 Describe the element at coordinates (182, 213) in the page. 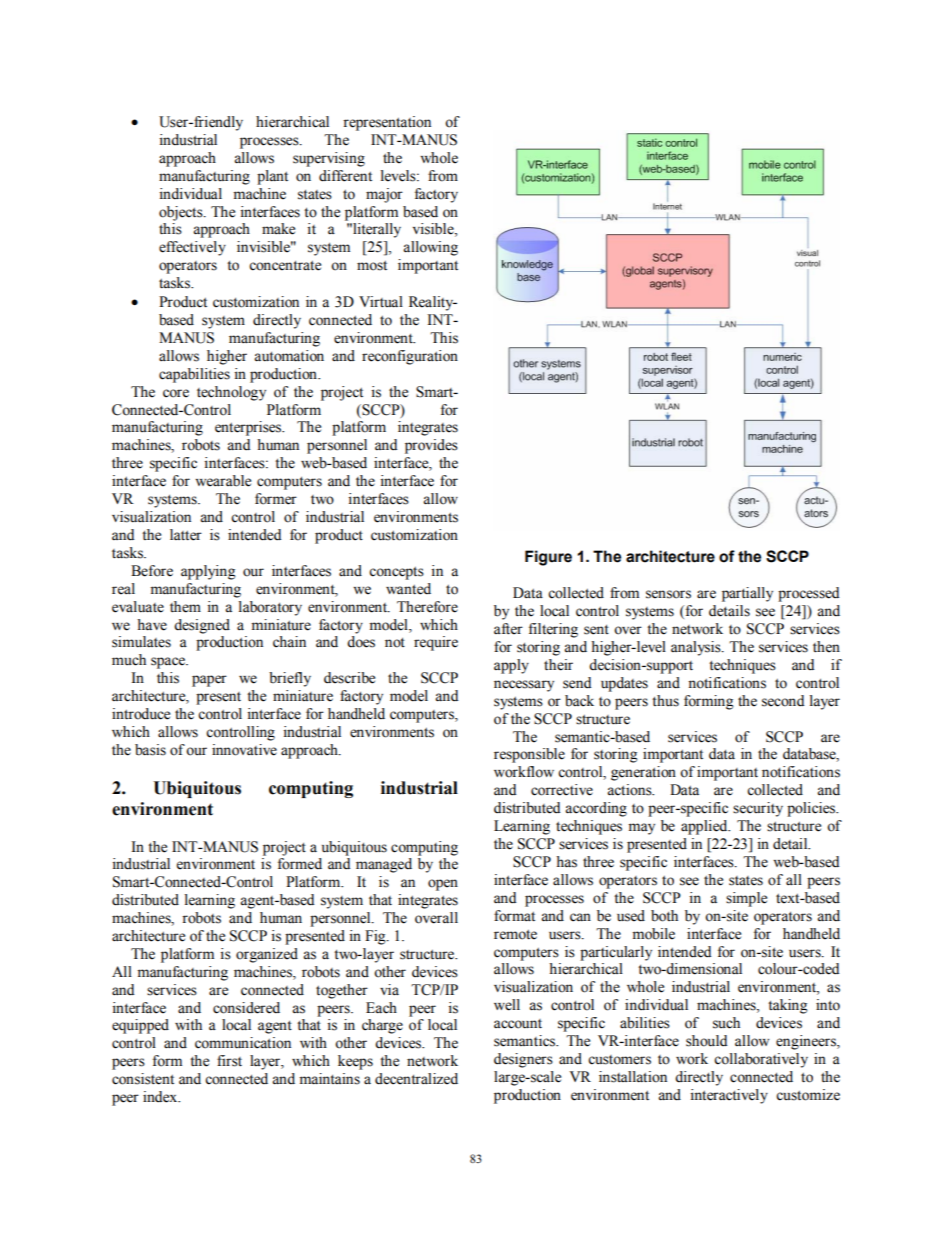

I see `objects` at that location.
